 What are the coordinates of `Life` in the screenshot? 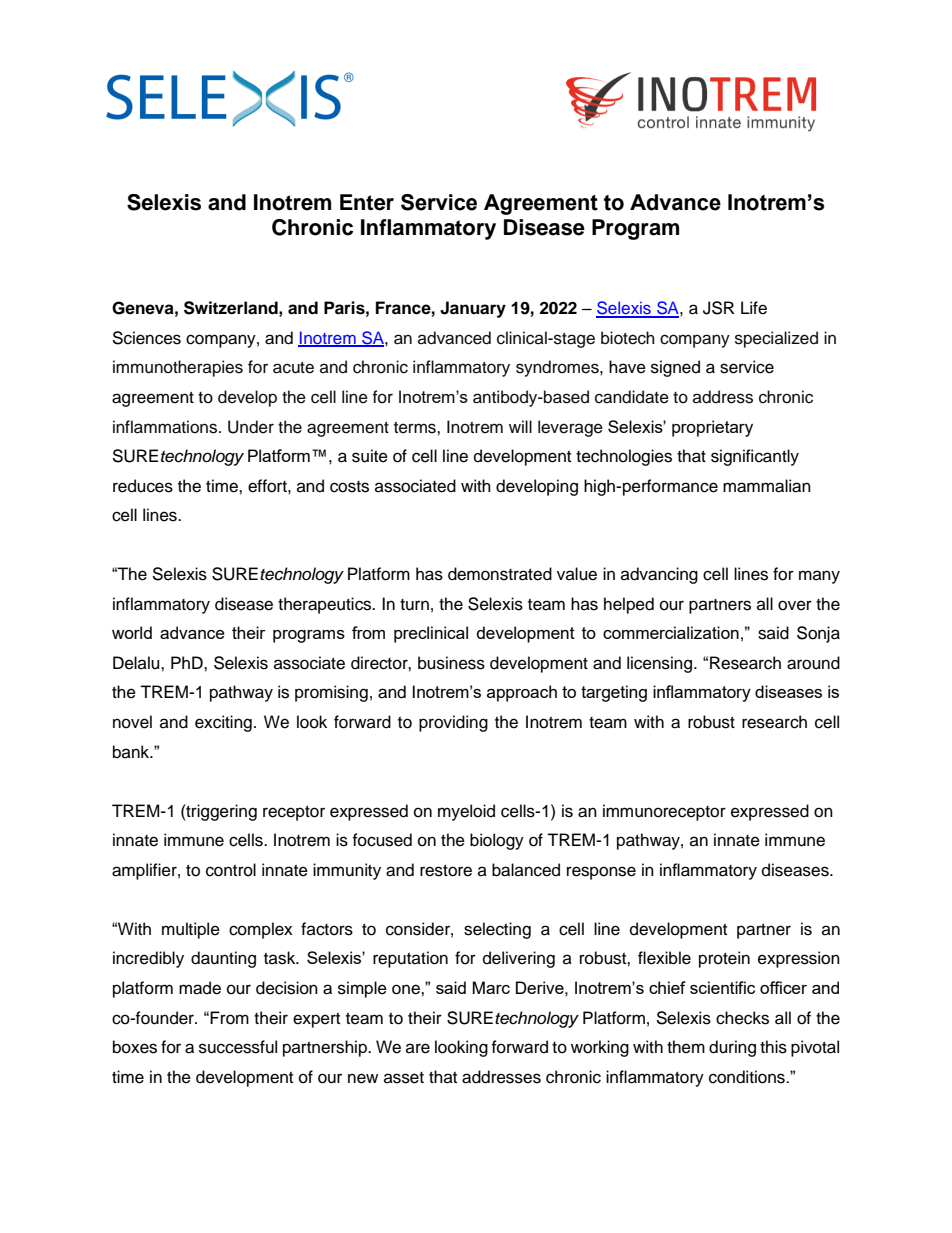 It's located at (754, 308).
